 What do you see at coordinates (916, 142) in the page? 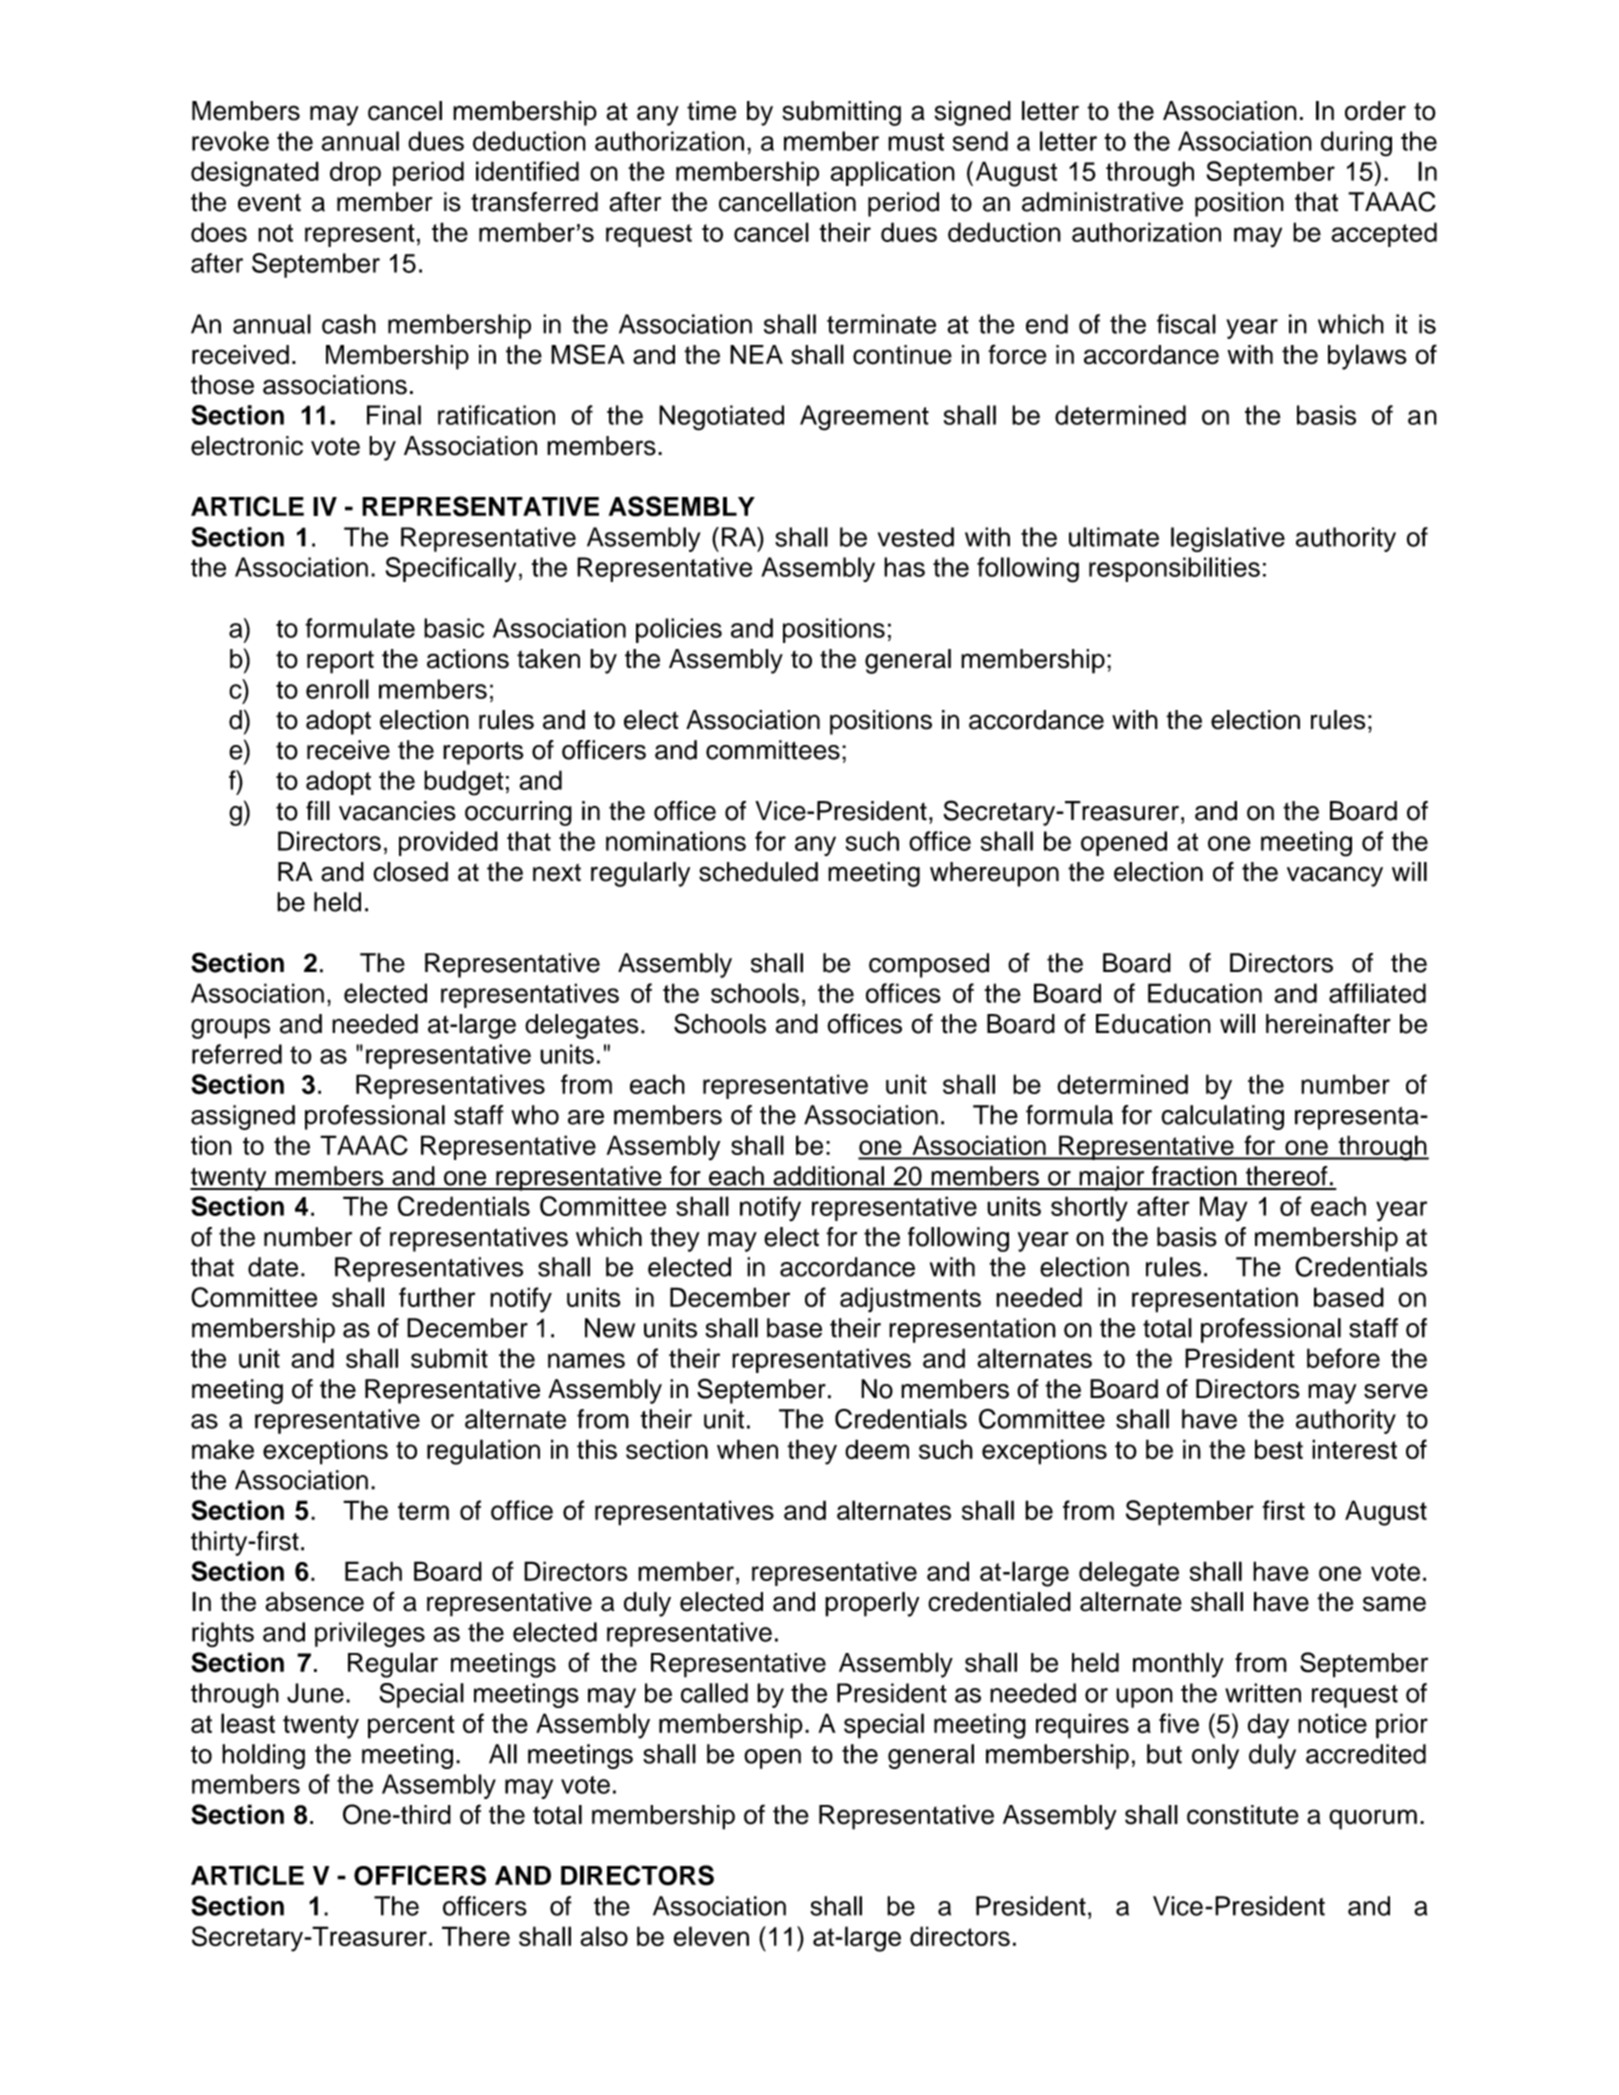
I see `must` at bounding box center [916, 142].
